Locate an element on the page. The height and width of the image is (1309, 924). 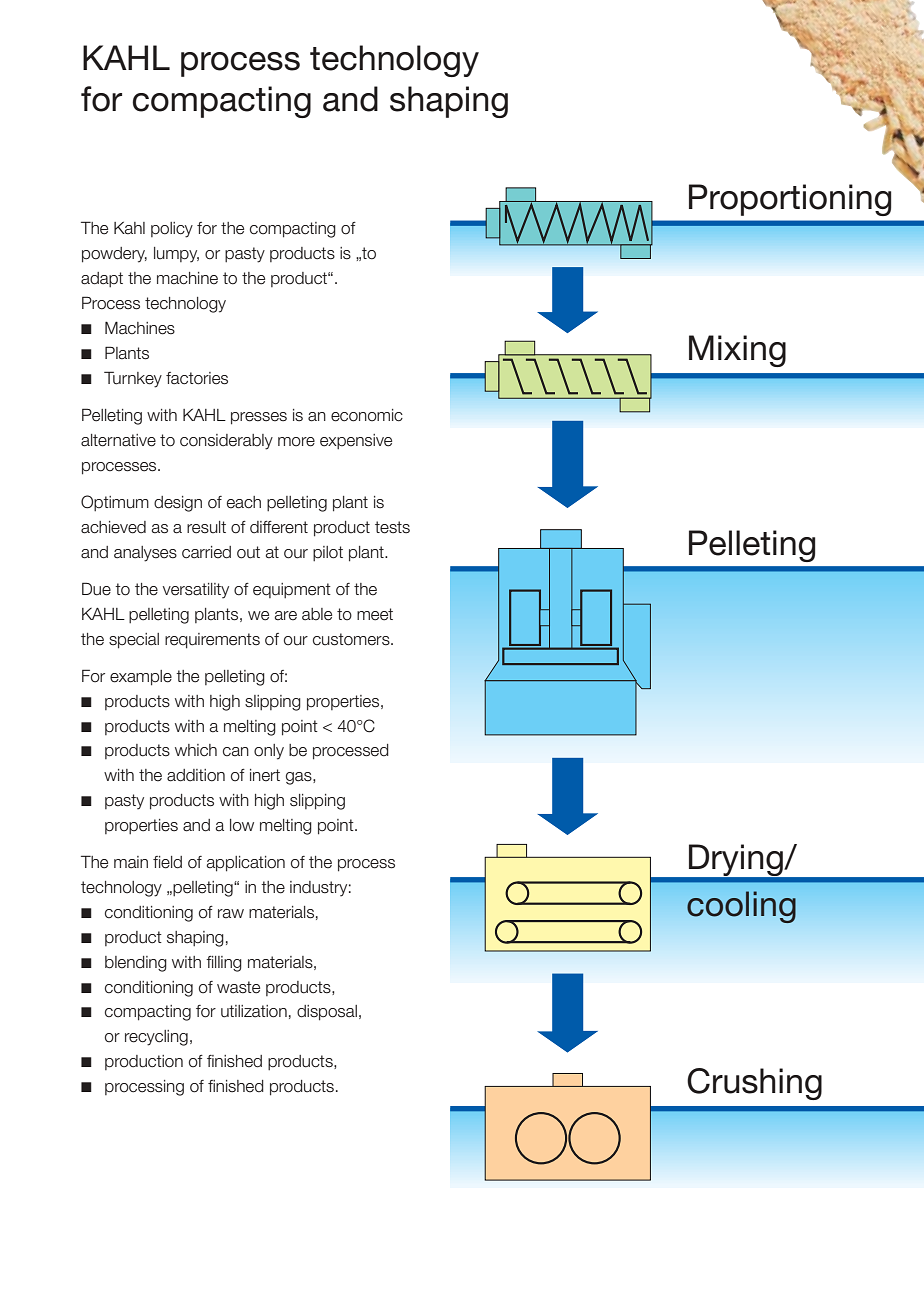
disposal is located at coordinates (327, 1013).
